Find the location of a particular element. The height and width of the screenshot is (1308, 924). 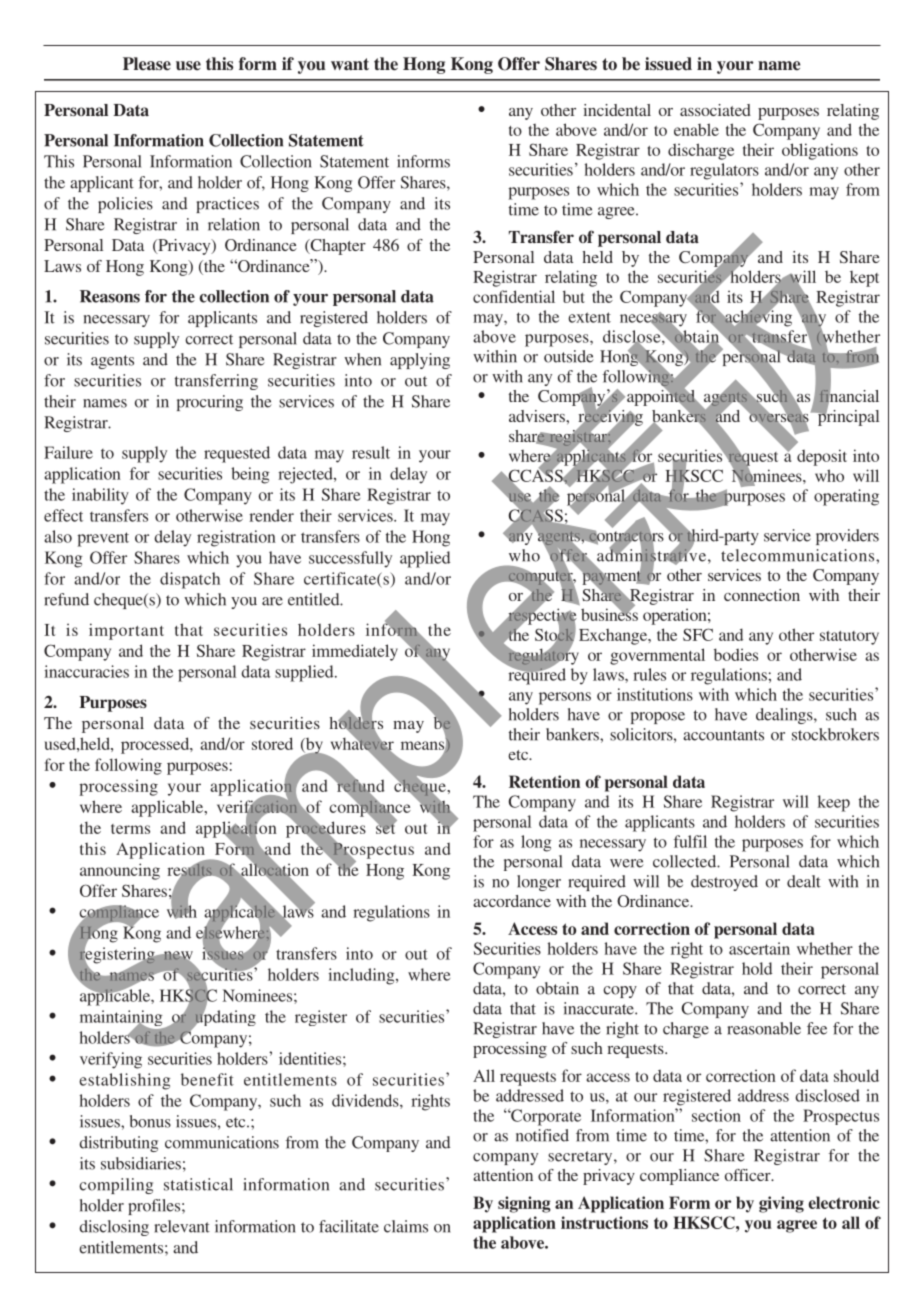

accordance is located at coordinates (512, 901).
